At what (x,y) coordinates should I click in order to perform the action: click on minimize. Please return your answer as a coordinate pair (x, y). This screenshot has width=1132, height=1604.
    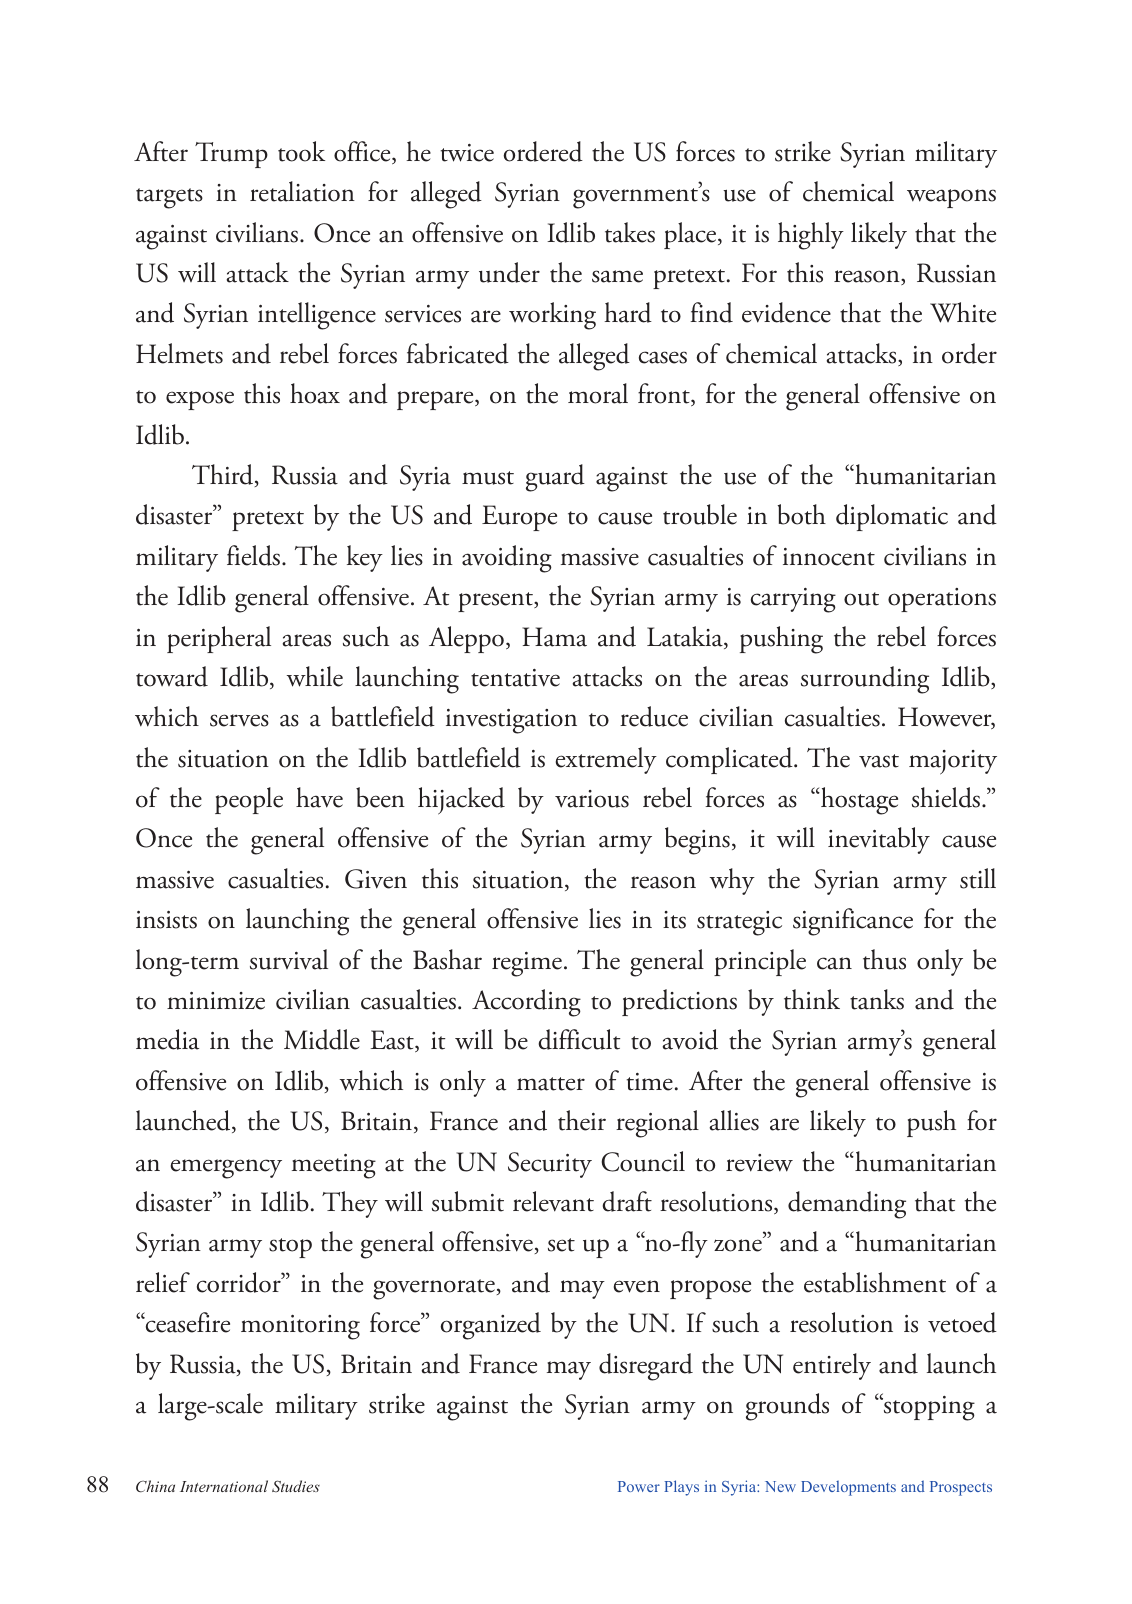
    Looking at the image, I should click on (216, 1001).
